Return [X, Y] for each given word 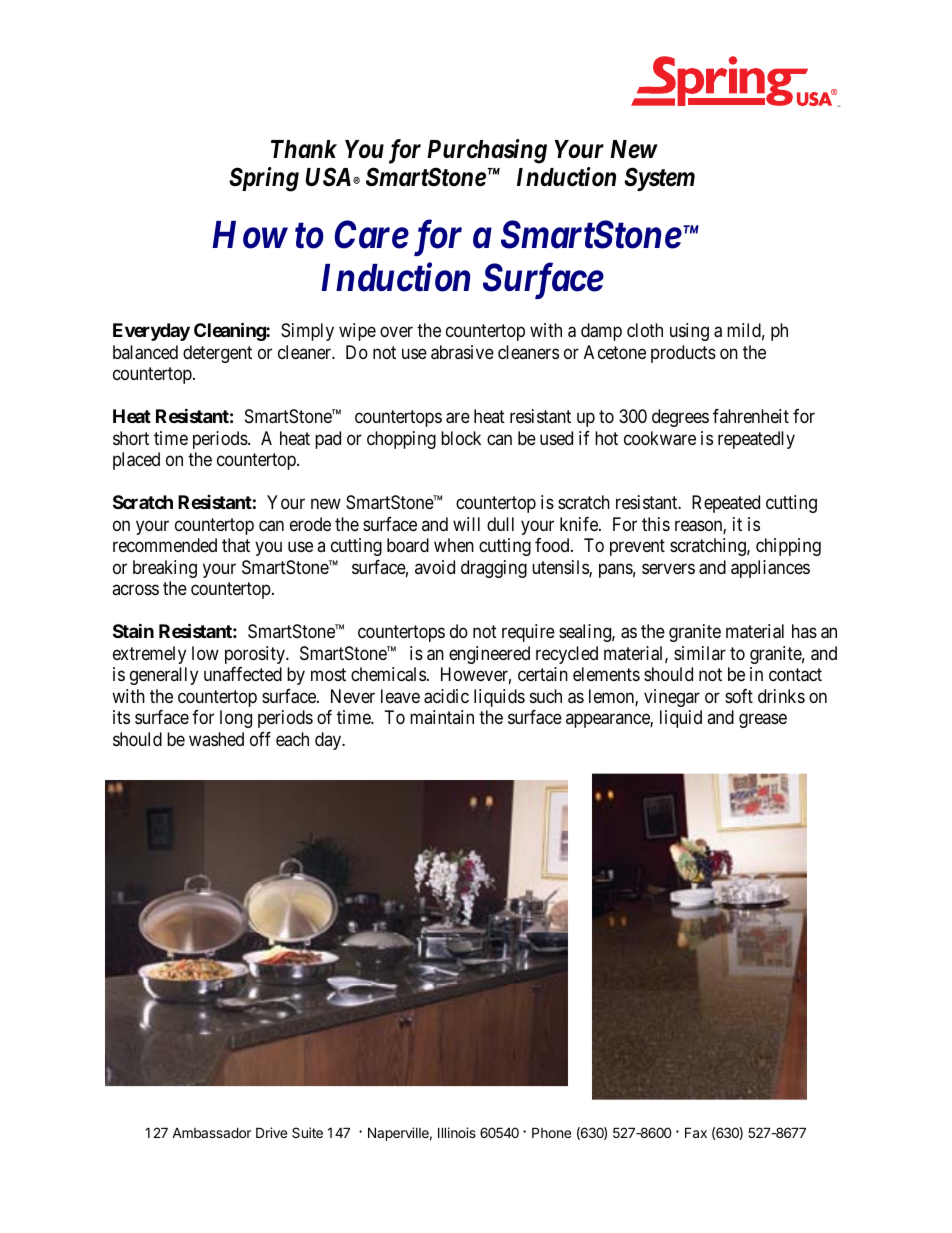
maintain [442, 717]
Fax [696, 1132]
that [236, 545]
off [260, 739]
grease [763, 721]
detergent [217, 354]
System [659, 179]
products [683, 354]
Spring [264, 179]
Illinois [457, 1132]
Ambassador [211, 1132]
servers [668, 568]
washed [216, 739]
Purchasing [487, 151]
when [454, 545]
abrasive [462, 352]
